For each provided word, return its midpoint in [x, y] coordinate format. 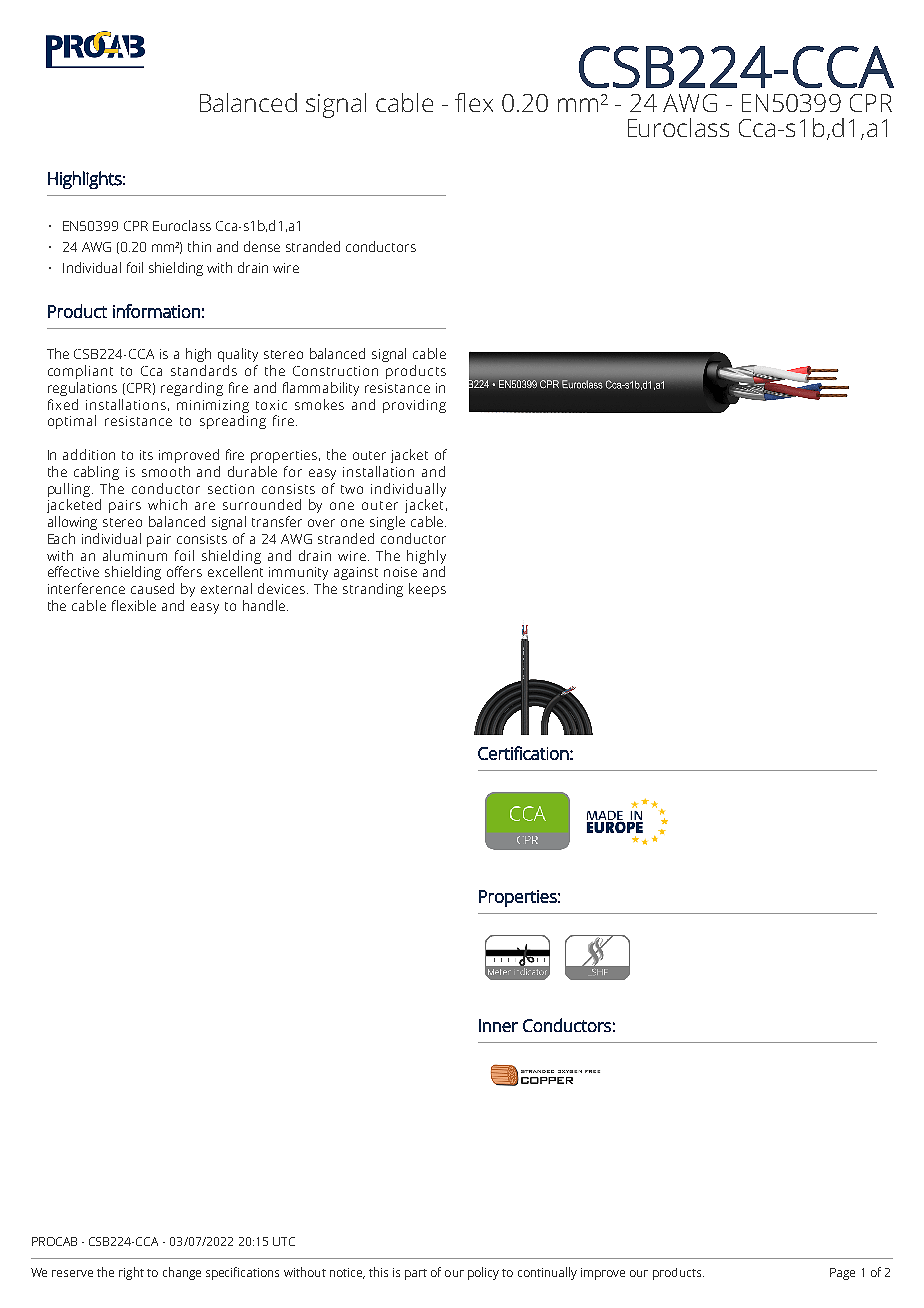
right [131, 1273]
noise [400, 572]
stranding [373, 590]
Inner [498, 1025]
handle [265, 605]
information [156, 311]
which [167, 504]
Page [842, 1274]
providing [414, 406]
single [387, 523]
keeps [427, 590]
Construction [335, 371]
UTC [284, 1241]
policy [483, 1273]
